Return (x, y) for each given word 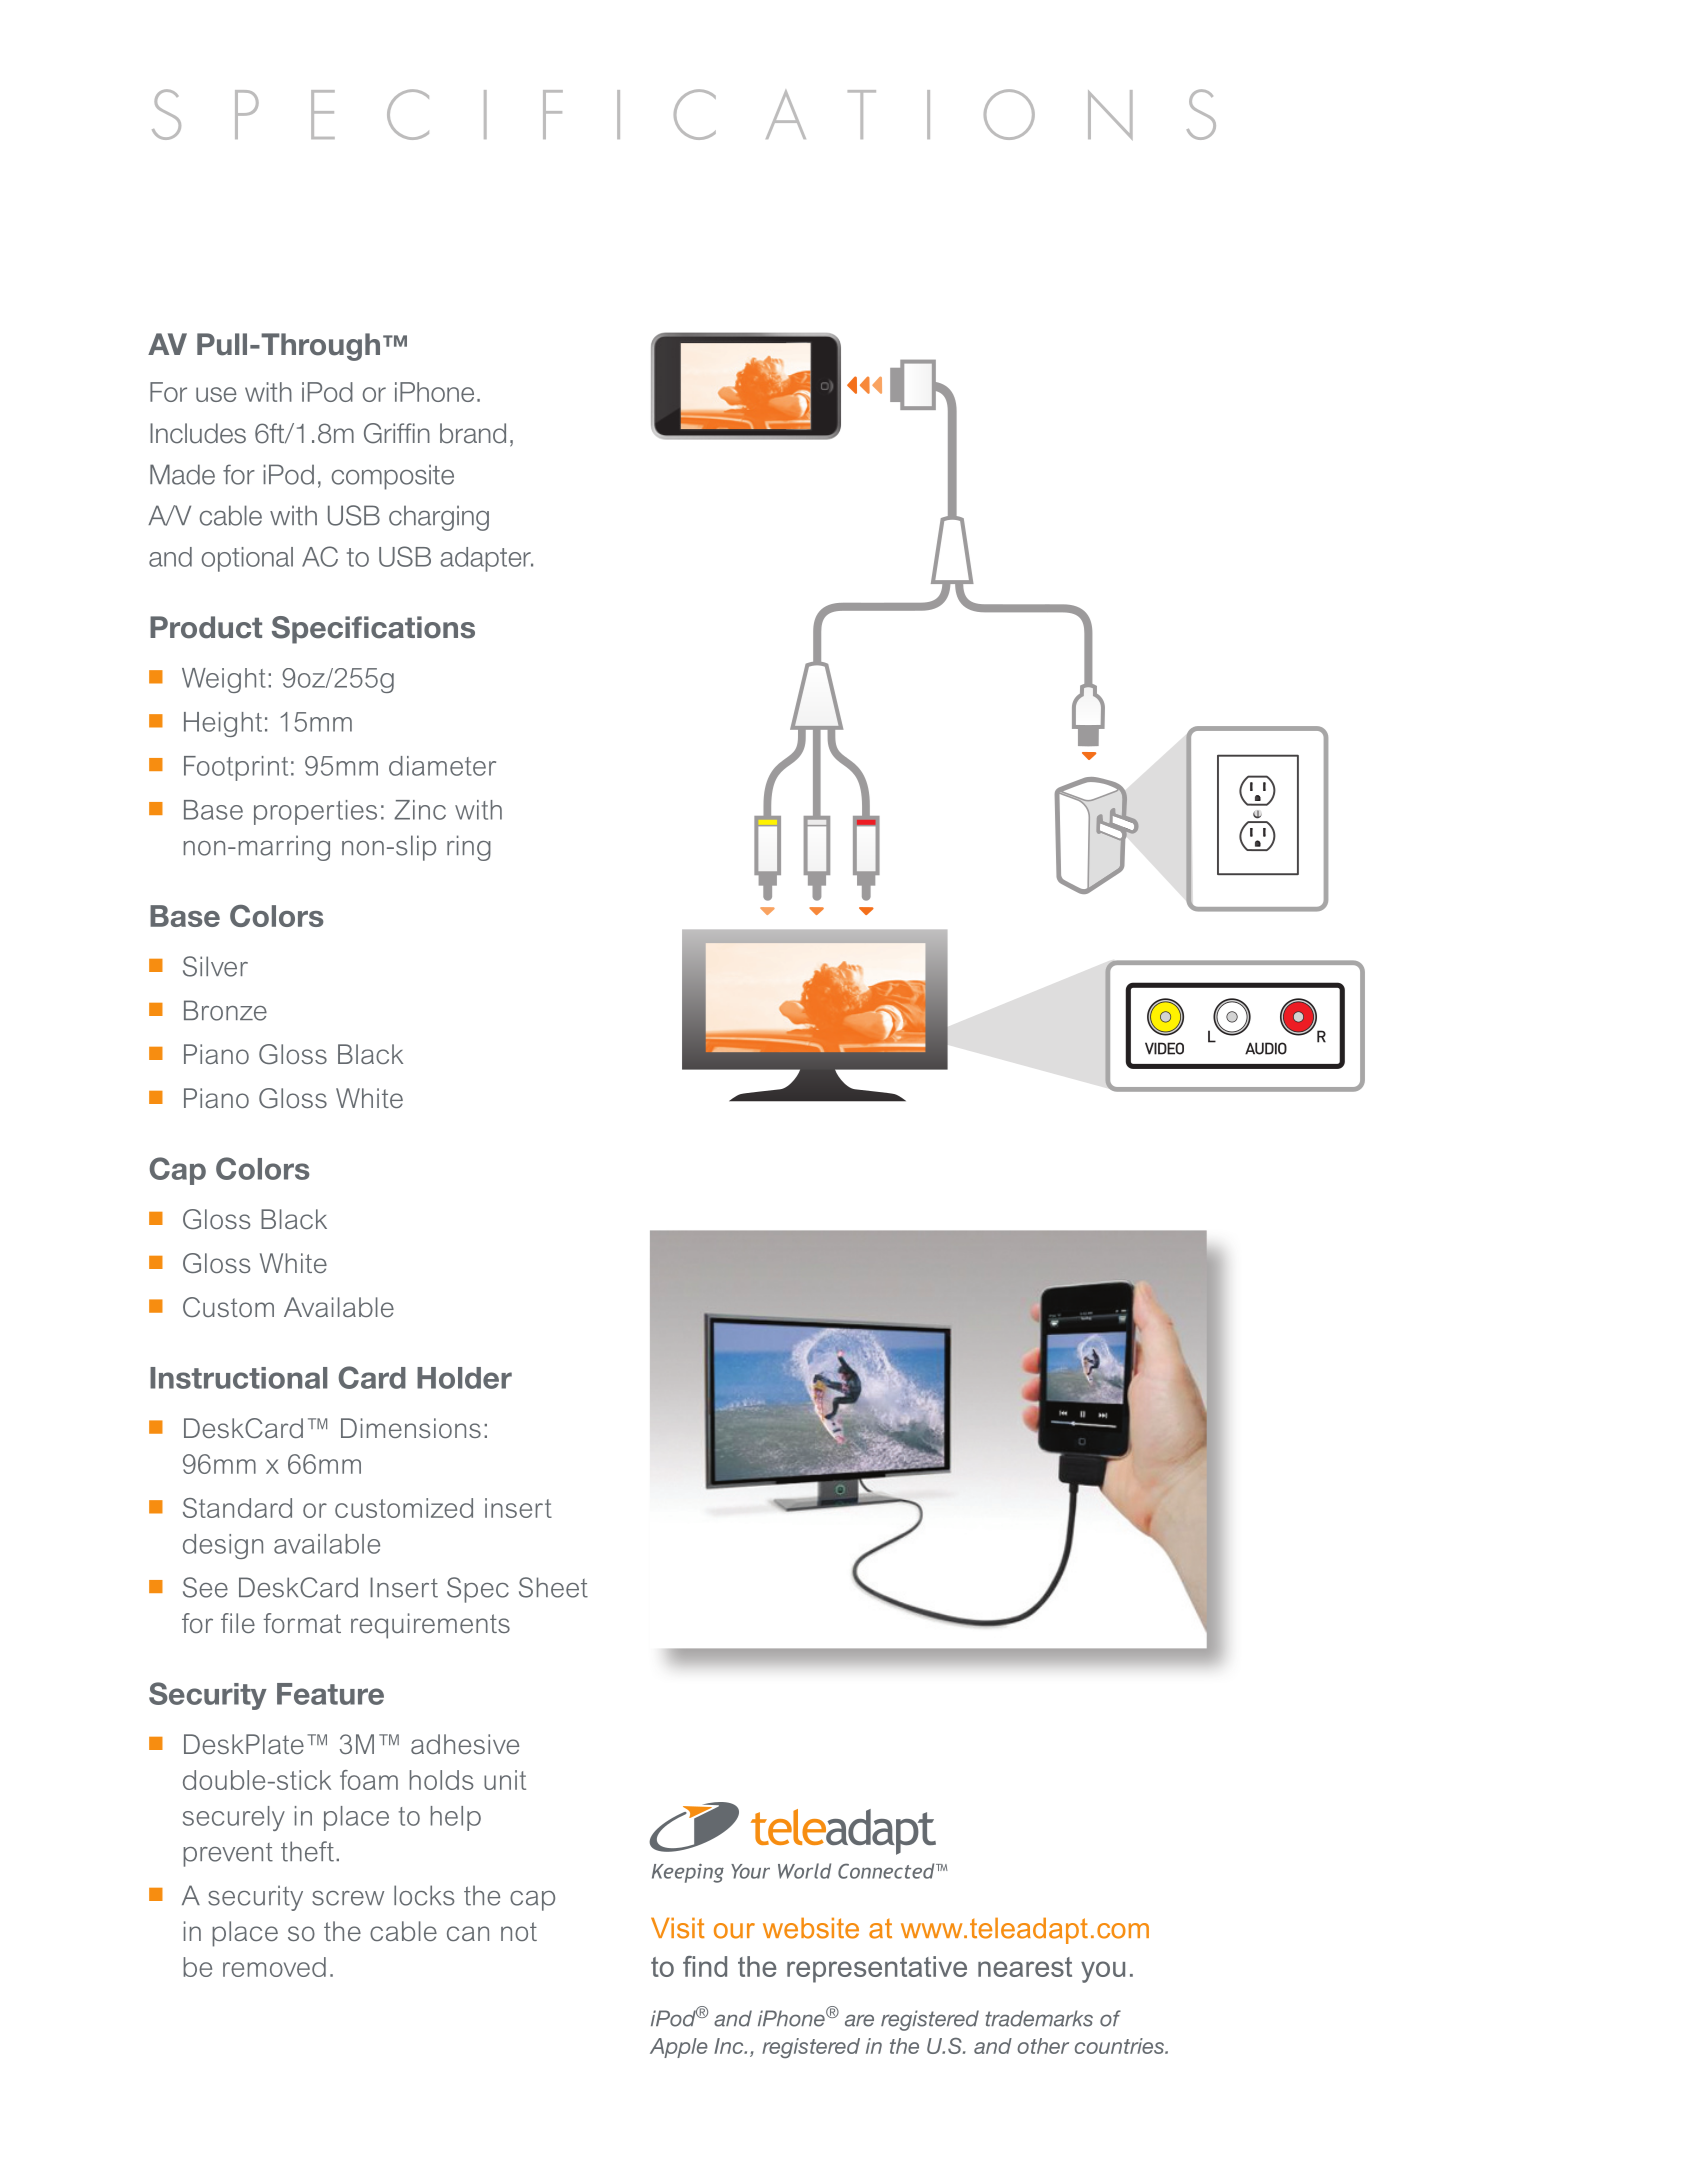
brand (473, 433)
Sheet (553, 1587)
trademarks (1039, 2018)
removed (274, 1967)
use (216, 394)
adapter (486, 559)
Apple (679, 2048)
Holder (464, 1378)
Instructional (238, 1378)
